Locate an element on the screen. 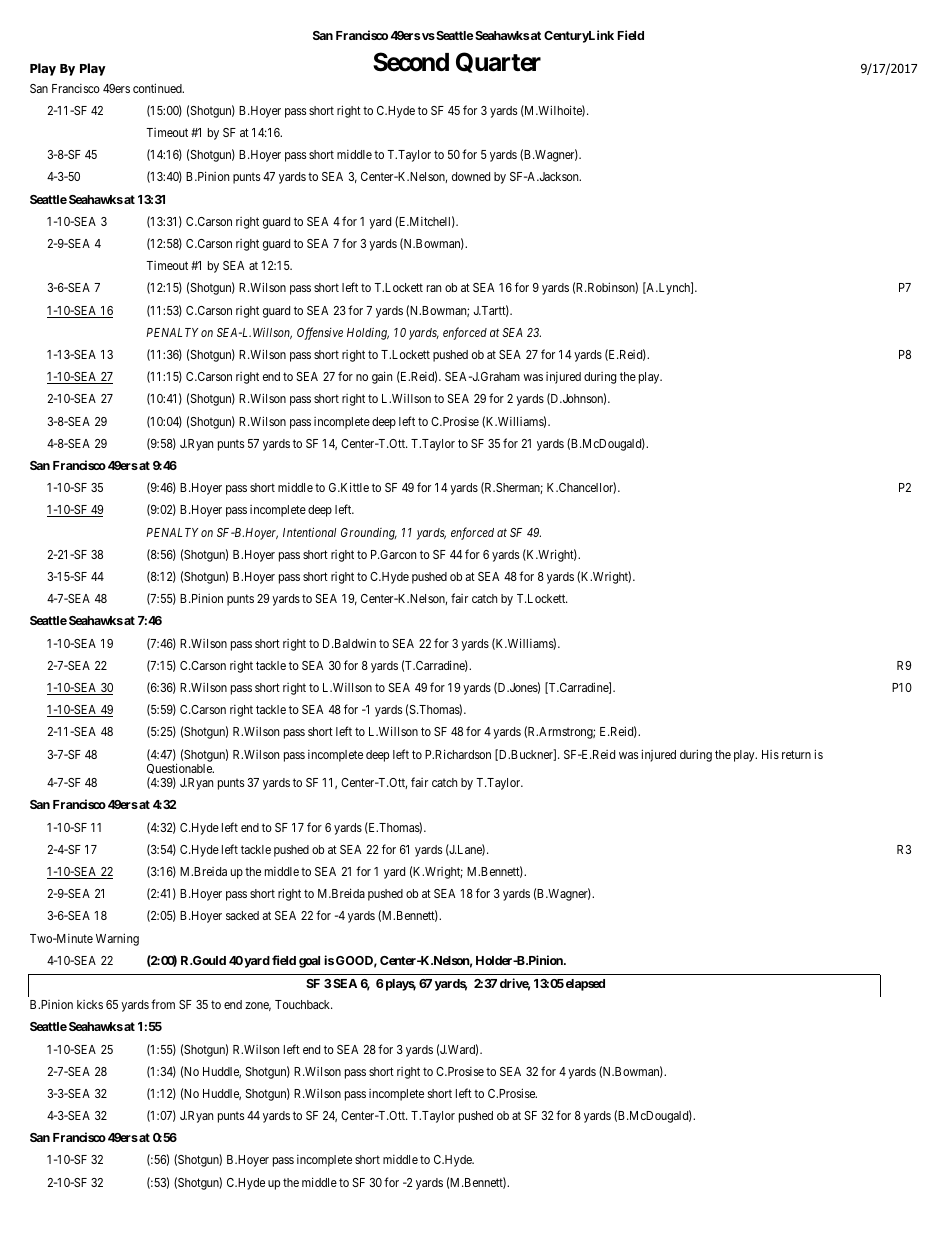  from is located at coordinates (163, 1004).
